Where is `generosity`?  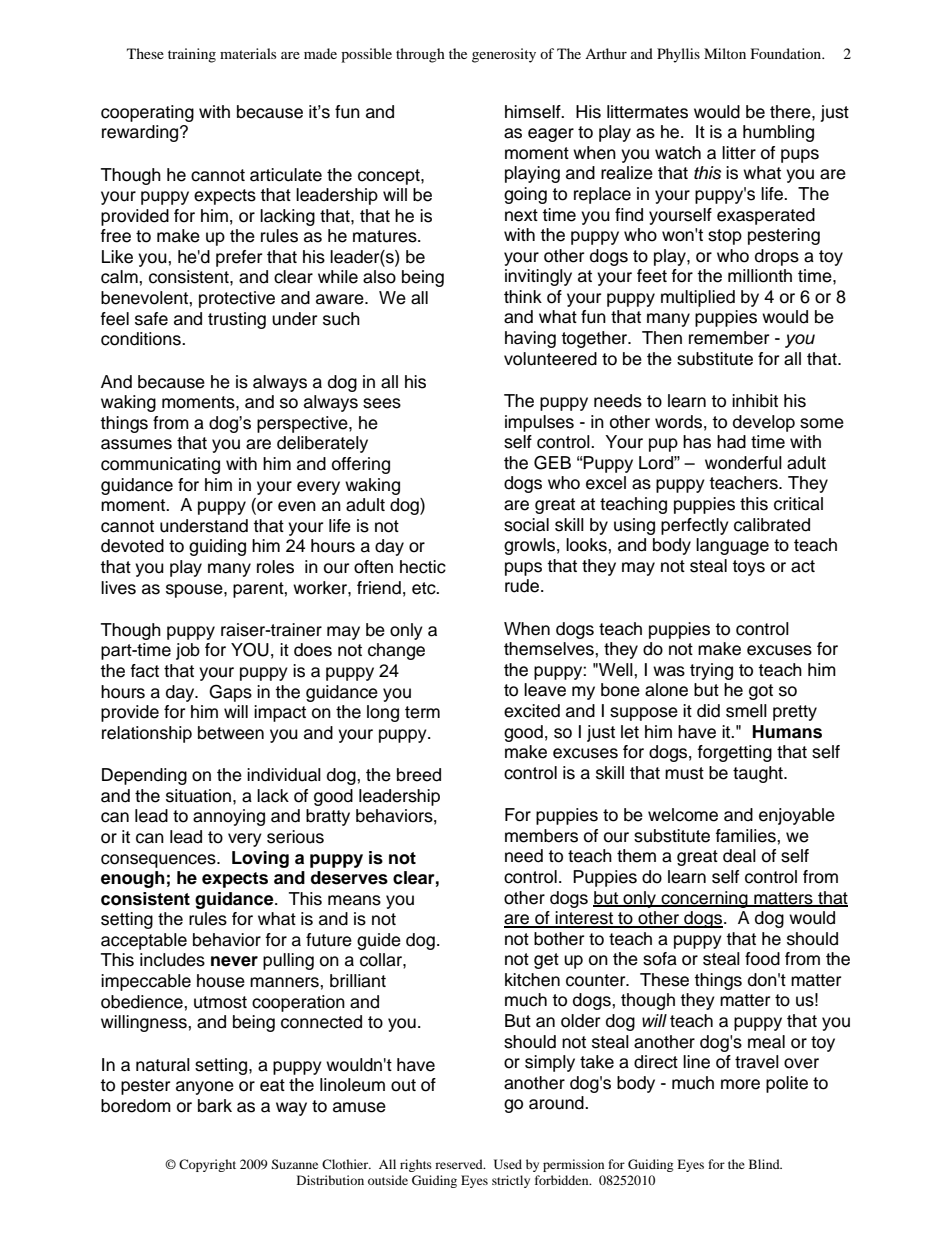 generosity is located at coordinates (504, 55).
